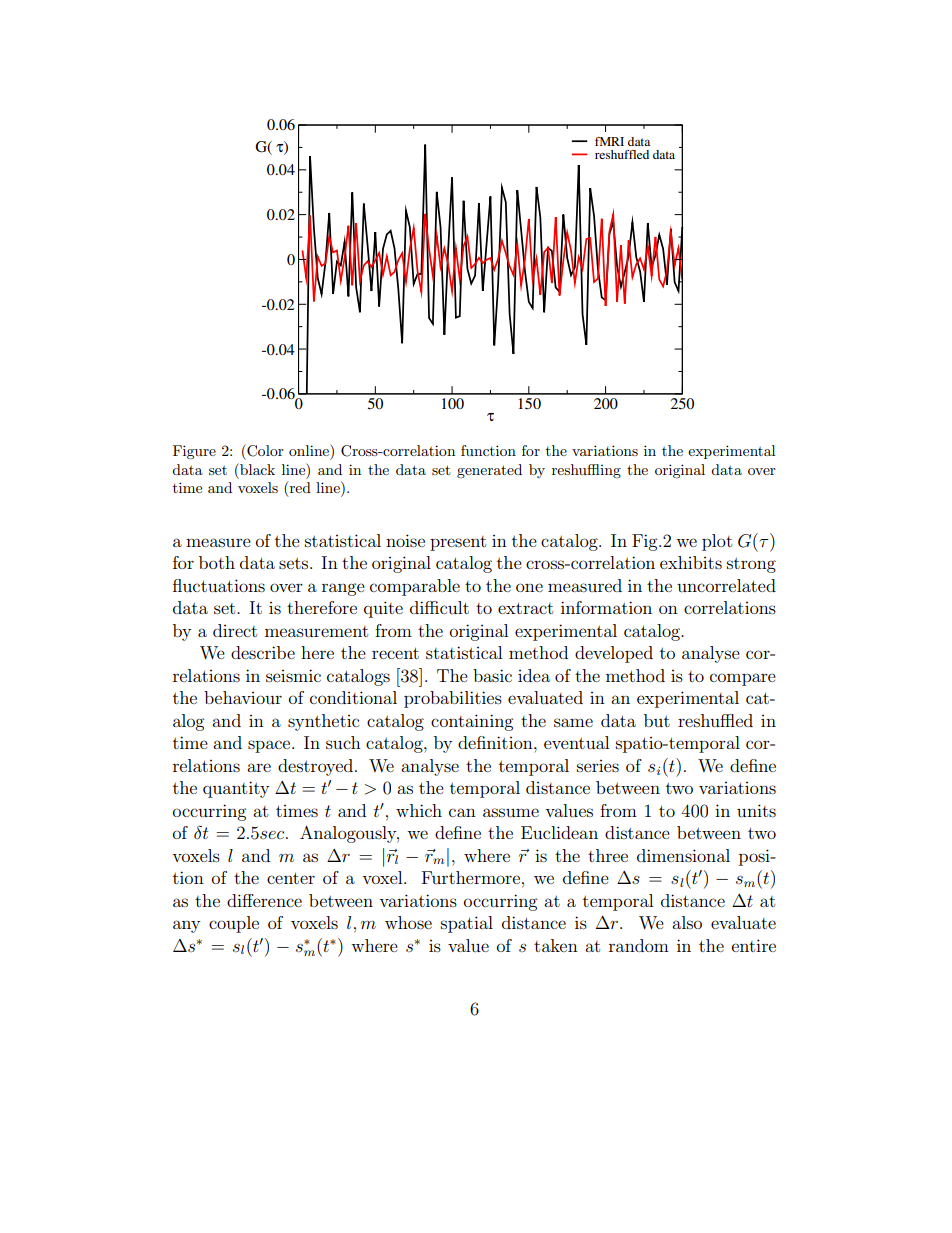 Image resolution: width=952 pixels, height=1233 pixels. What do you see at coordinates (586, 471) in the page?
I see `reshuffling` at bounding box center [586, 471].
